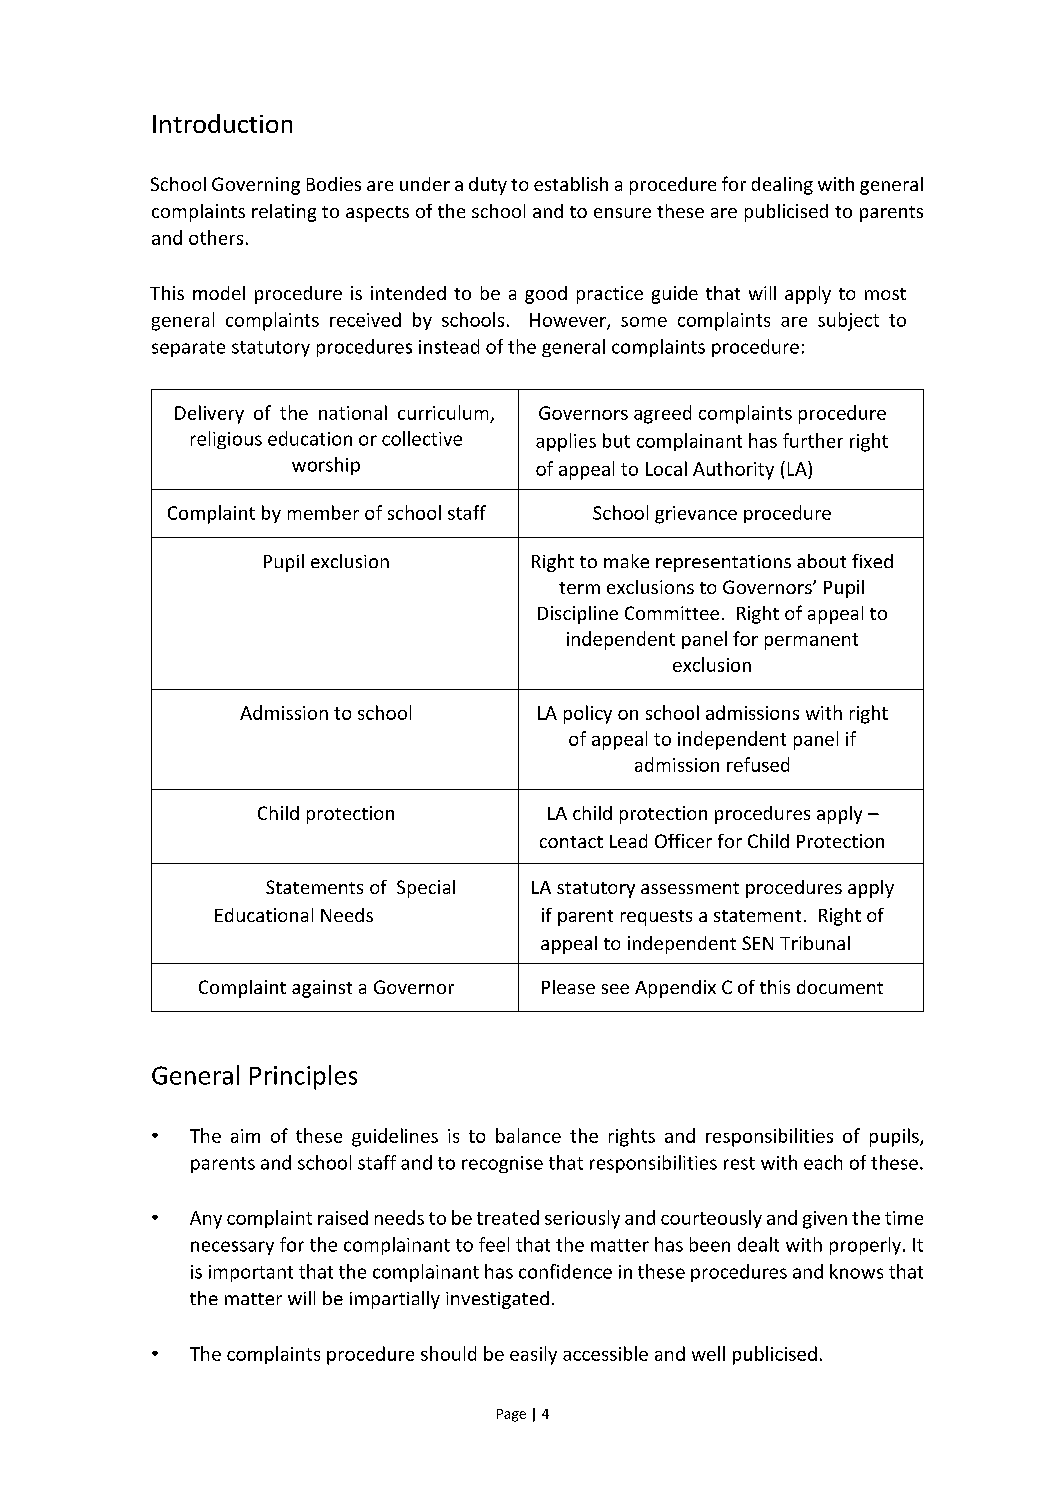 The width and height of the page is (1052, 1488). What do you see at coordinates (533, 1355) in the page?
I see `easily` at bounding box center [533, 1355].
